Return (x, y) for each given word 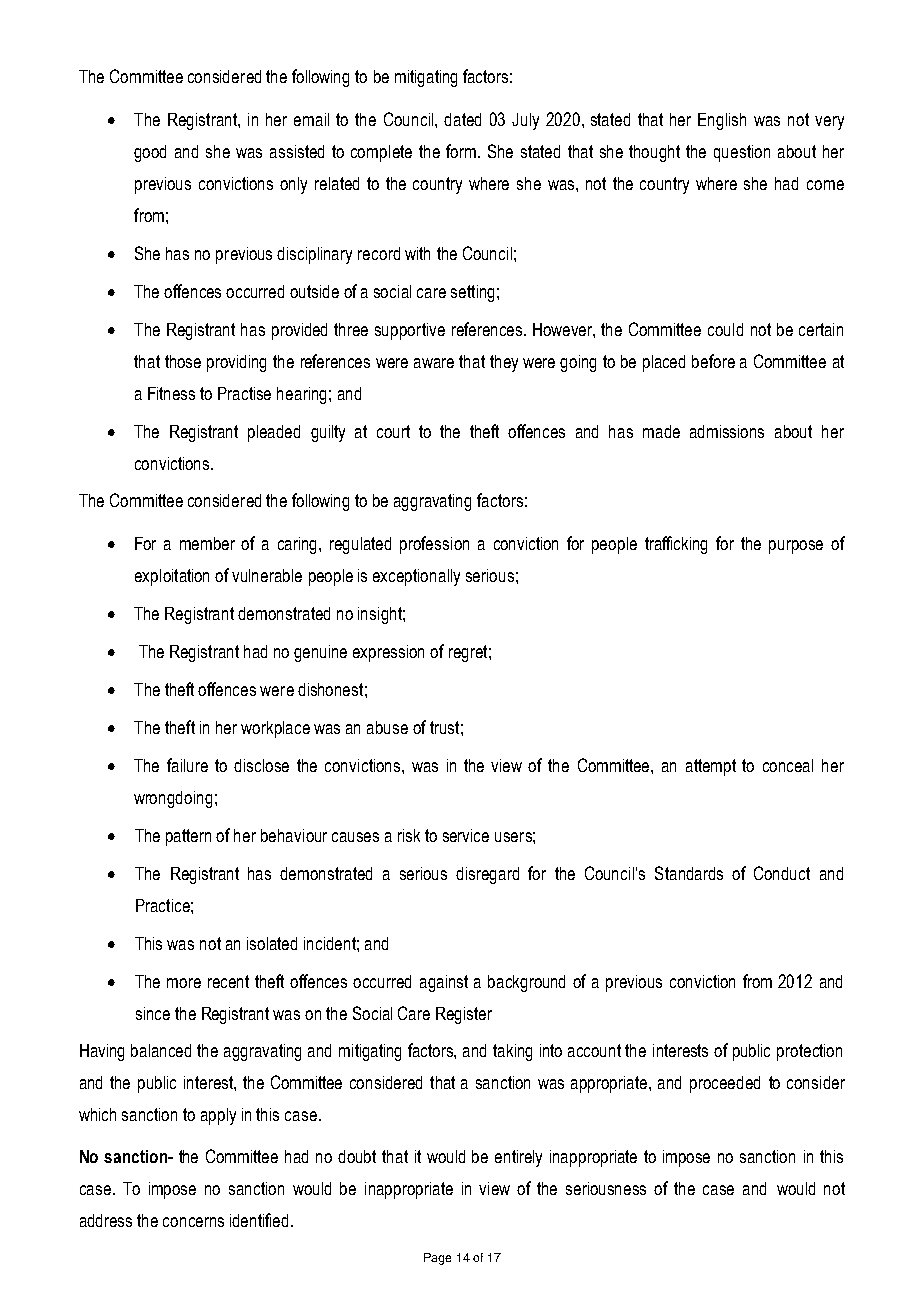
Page (437, 1259)
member (207, 543)
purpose (796, 547)
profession (434, 545)
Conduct (782, 873)
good (150, 153)
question (742, 153)
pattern (188, 837)
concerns (193, 1222)
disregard (487, 875)
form (461, 151)
